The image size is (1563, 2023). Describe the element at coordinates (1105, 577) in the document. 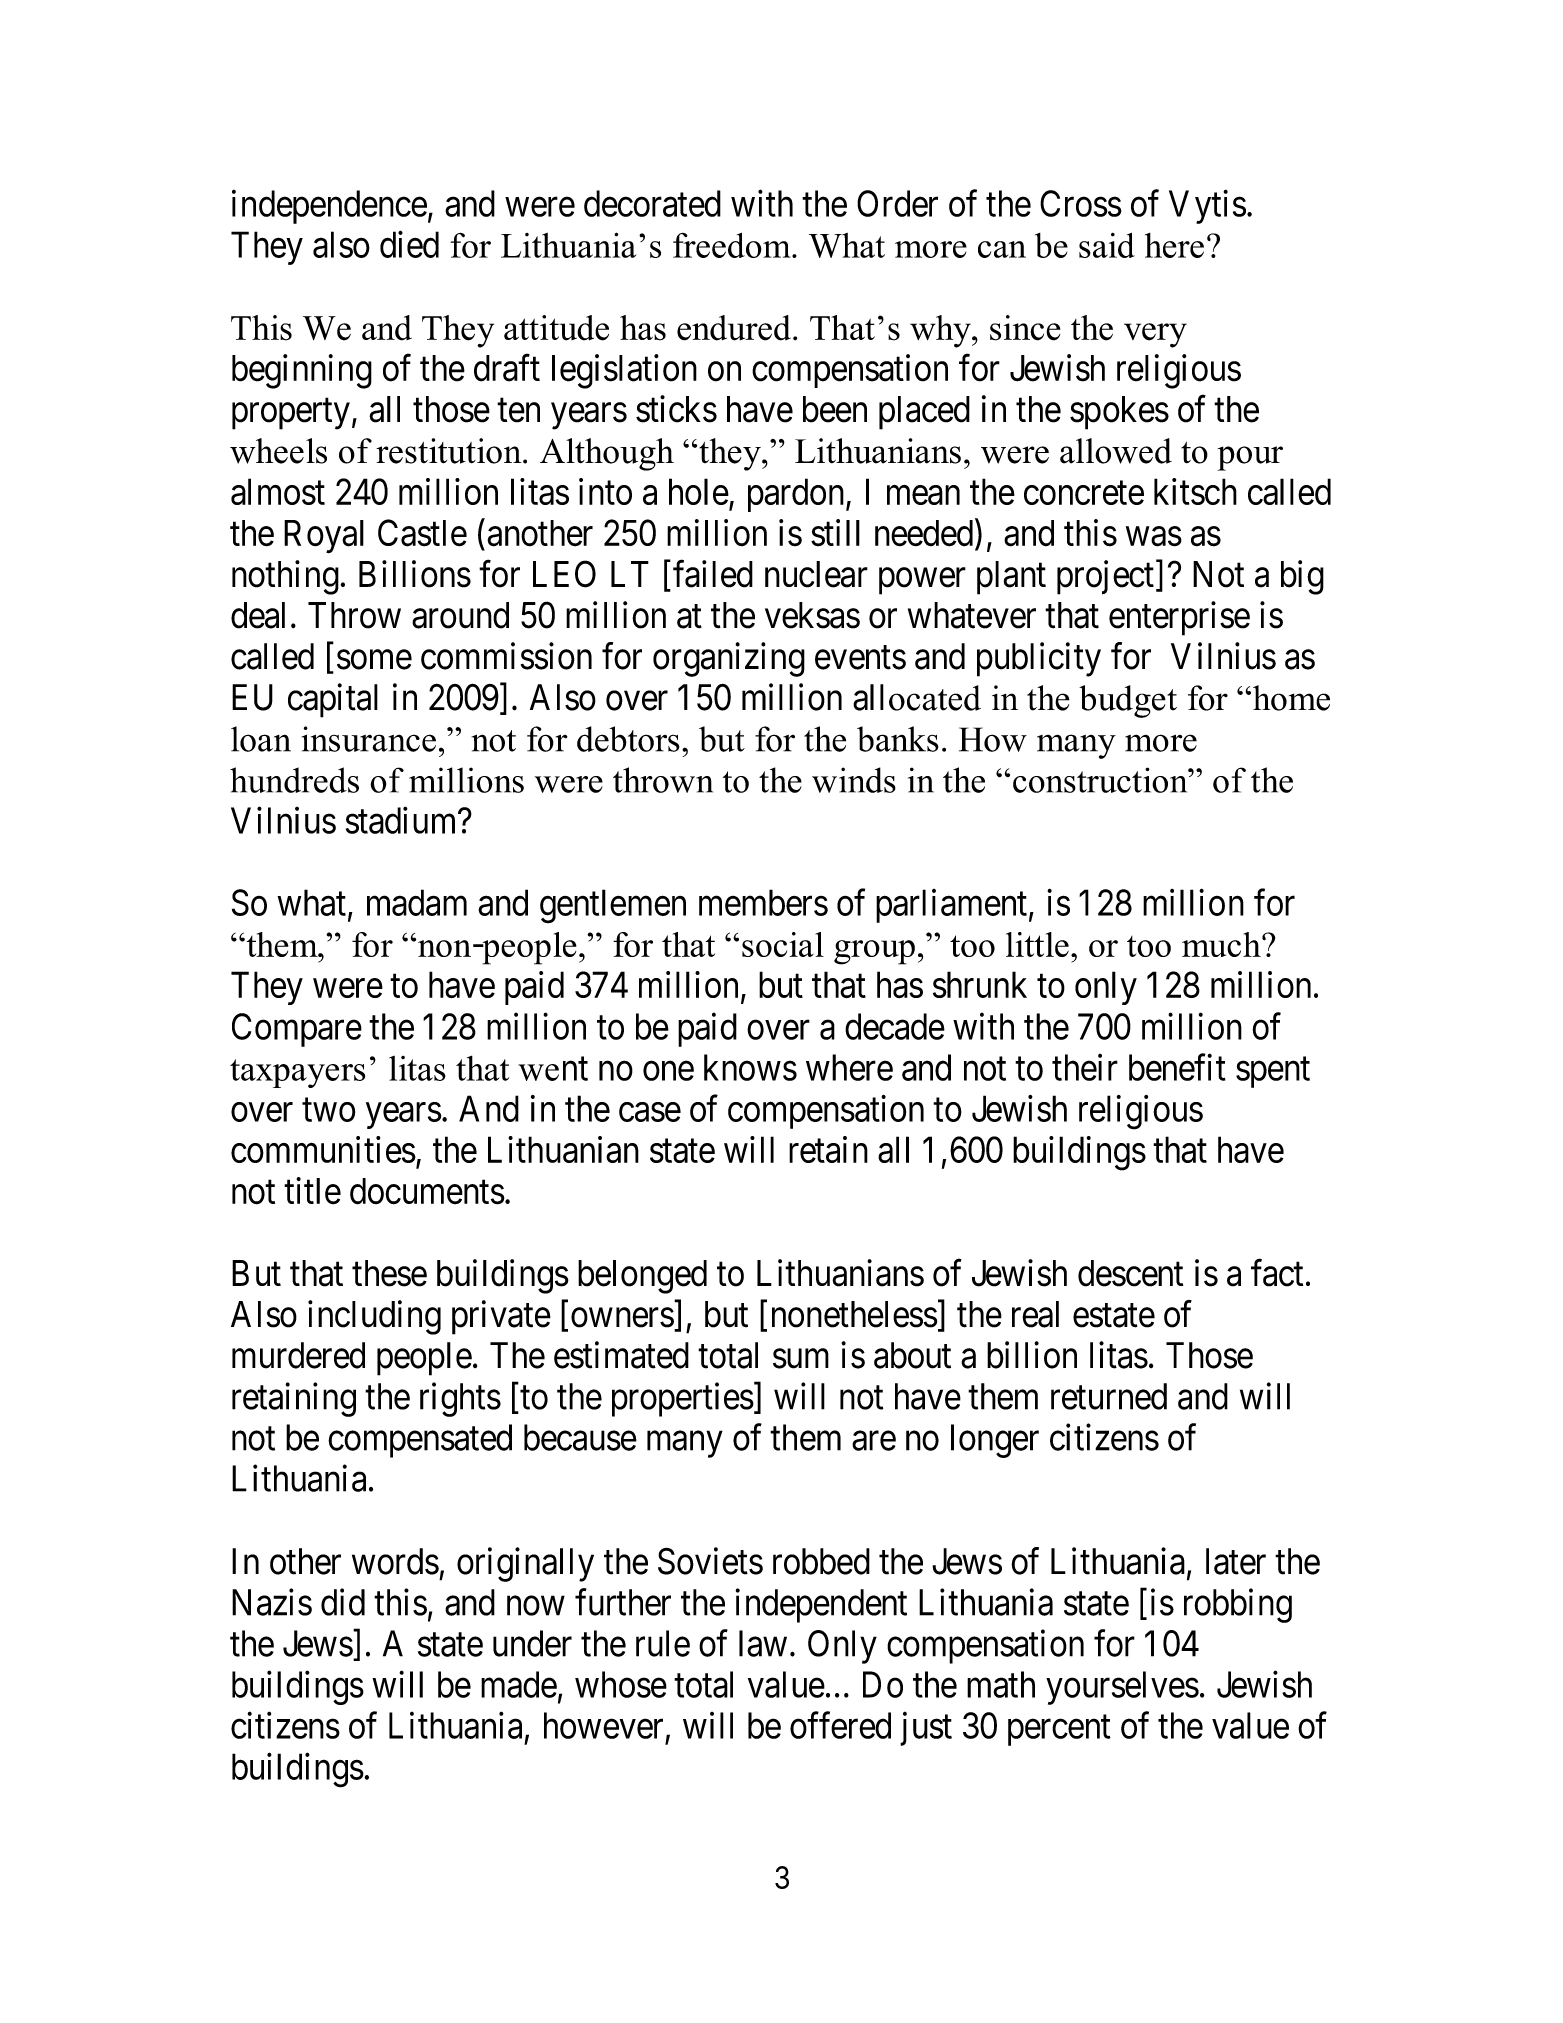

I see `project` at that location.
